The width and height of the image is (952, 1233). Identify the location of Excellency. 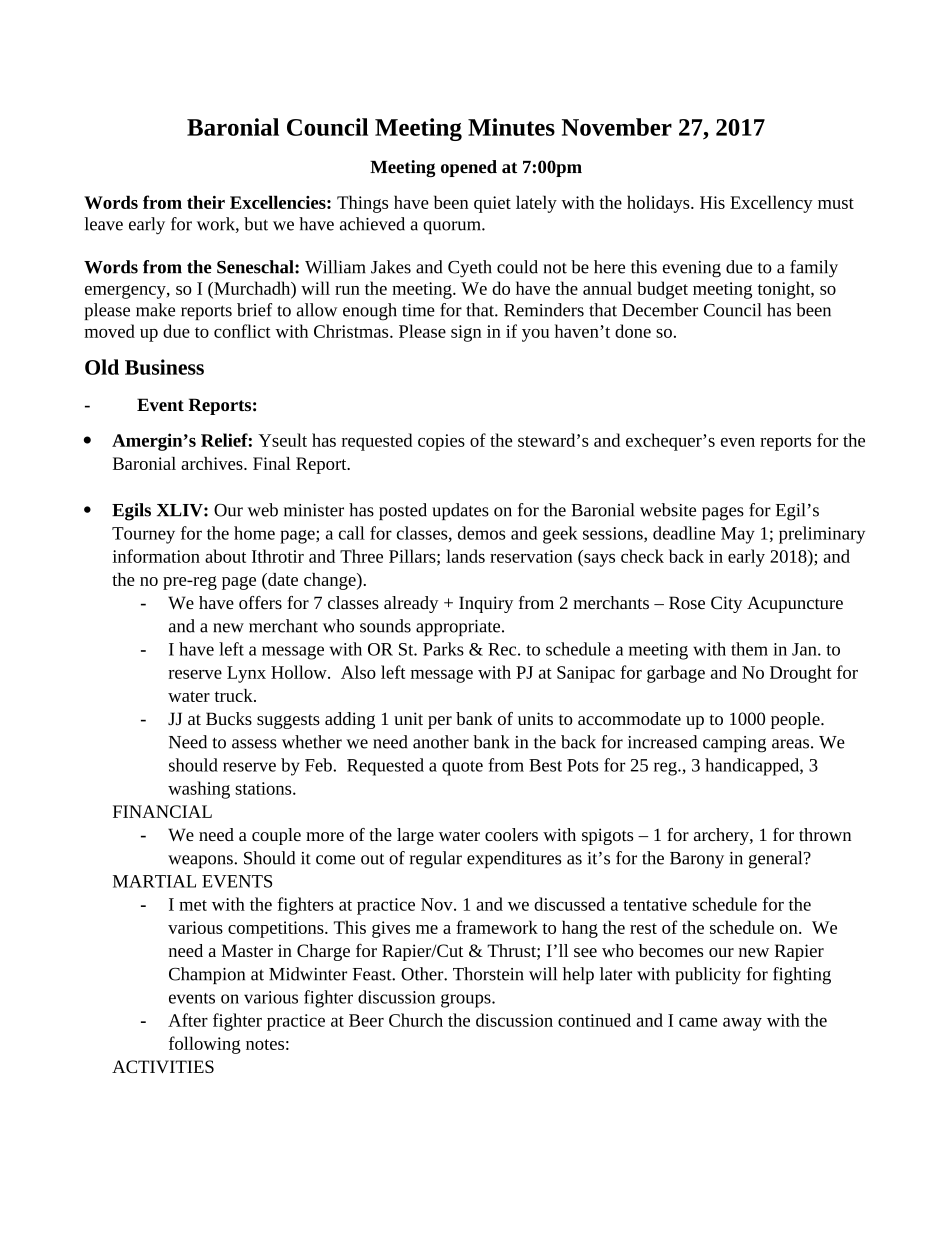
(771, 204).
